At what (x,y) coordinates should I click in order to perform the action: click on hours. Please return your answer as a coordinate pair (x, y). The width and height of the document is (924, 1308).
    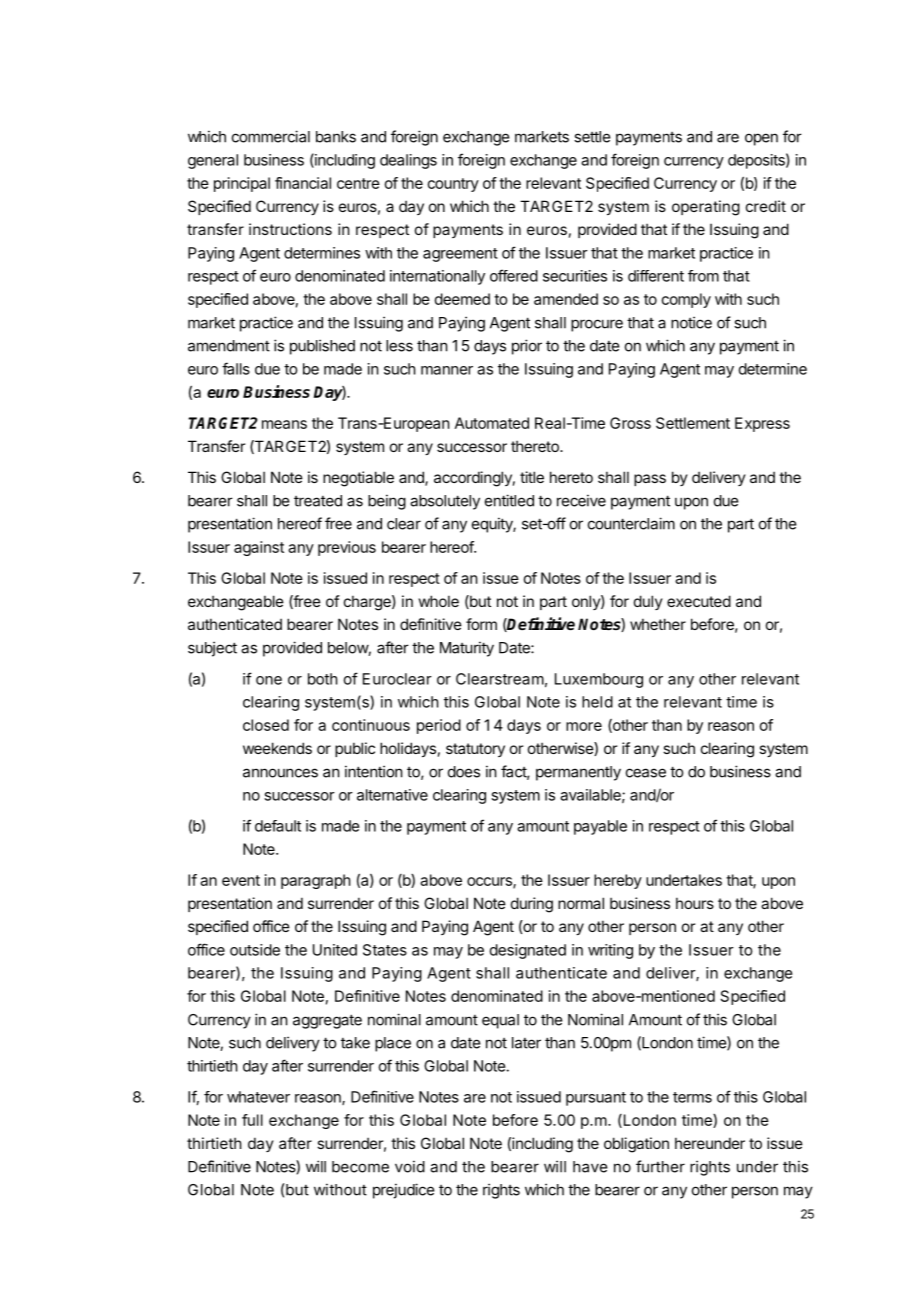
    Looking at the image, I should click on (695, 903).
